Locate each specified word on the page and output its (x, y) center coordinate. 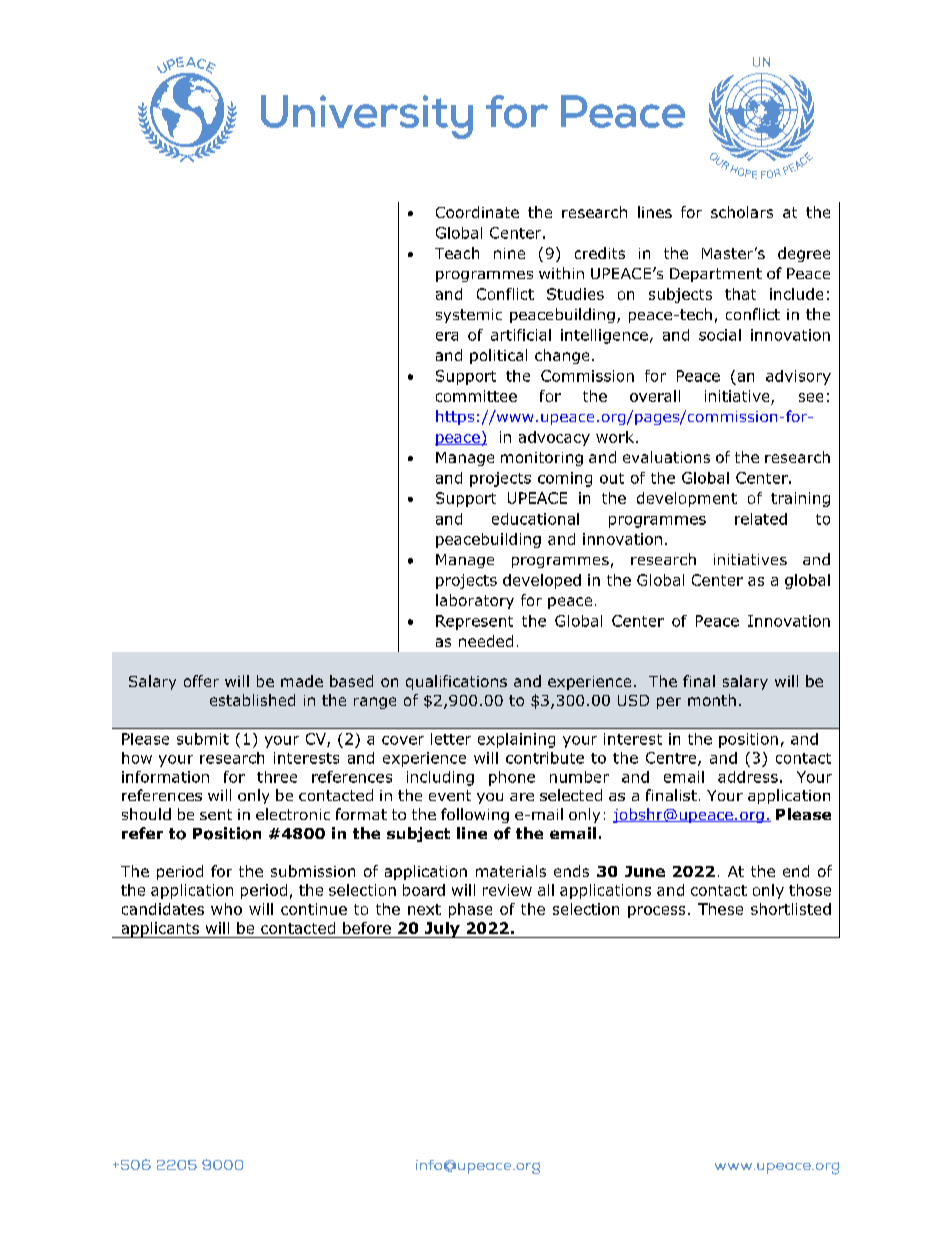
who (226, 909)
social (720, 335)
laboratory (475, 601)
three (277, 777)
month (712, 700)
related (761, 519)
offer (201, 681)
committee (476, 396)
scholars (742, 212)
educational (535, 519)
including (440, 778)
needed (486, 641)
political (498, 356)
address (748, 777)
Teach (457, 253)
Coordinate (477, 212)
